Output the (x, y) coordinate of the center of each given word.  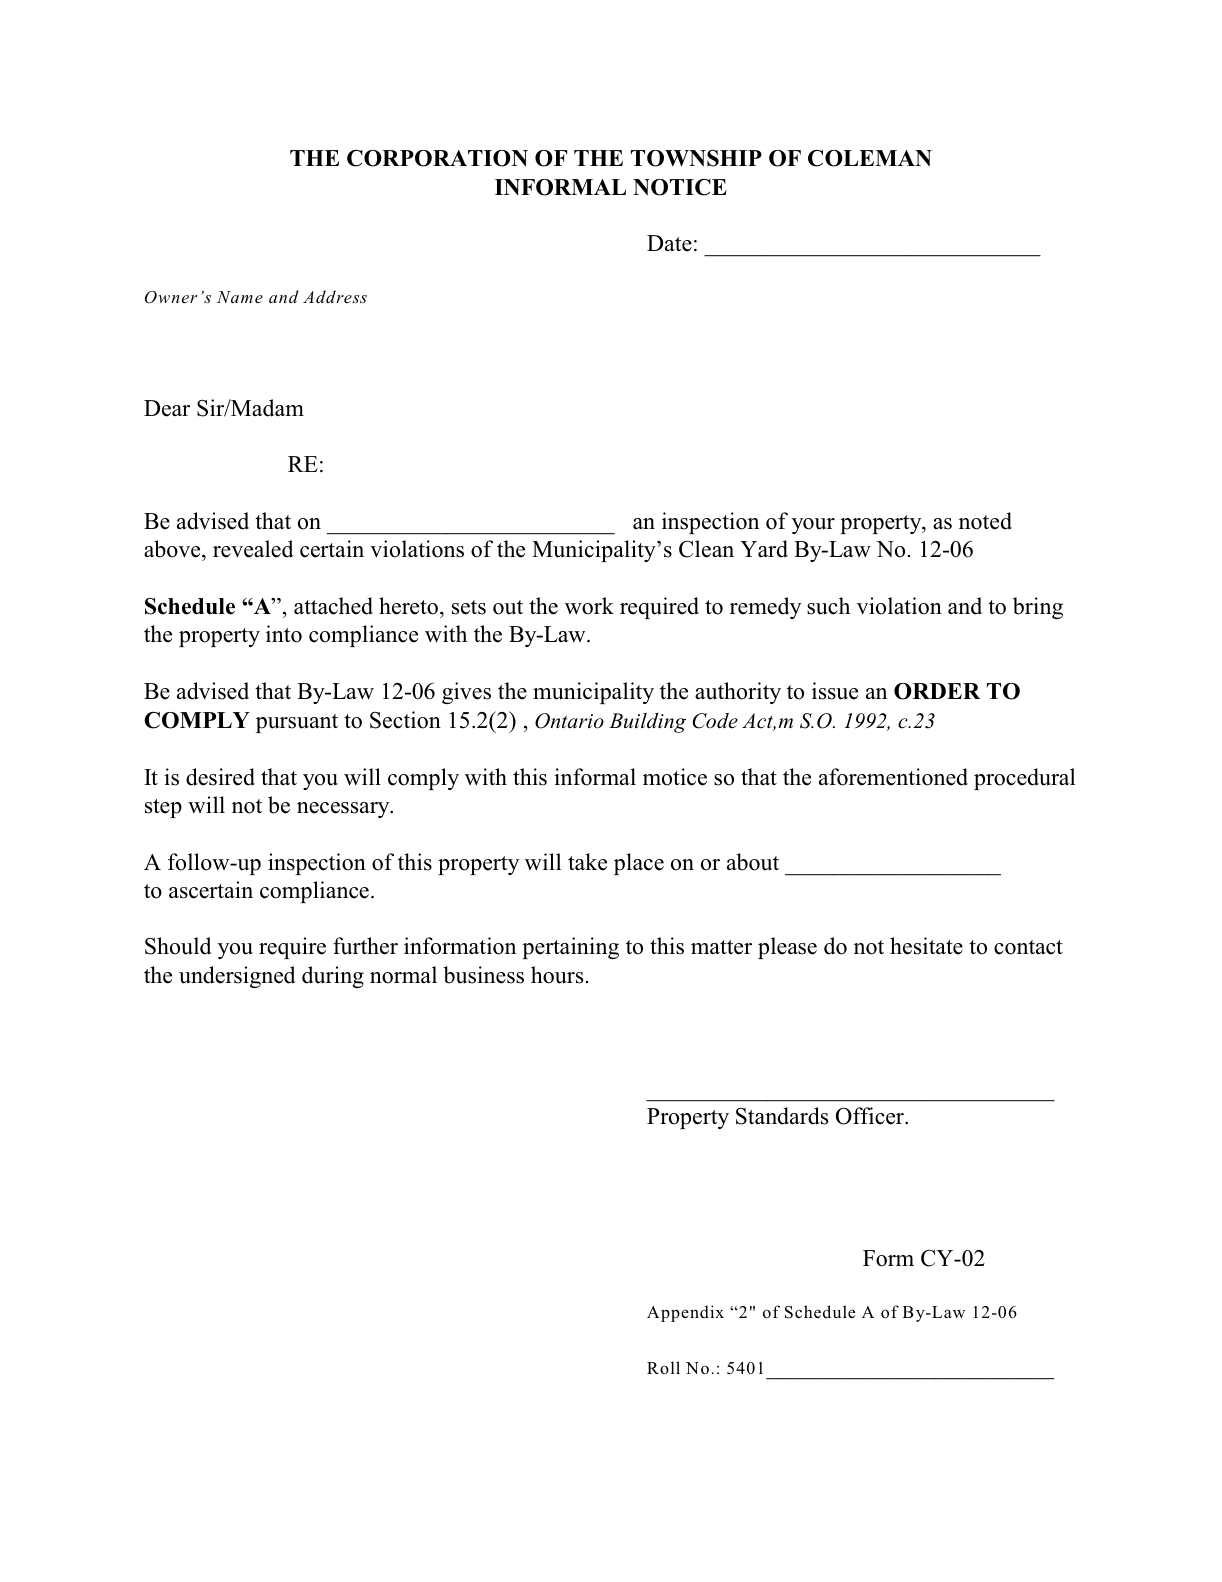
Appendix (685, 1313)
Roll (663, 1368)
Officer (871, 1116)
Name (240, 297)
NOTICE (680, 187)
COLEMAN (870, 158)
